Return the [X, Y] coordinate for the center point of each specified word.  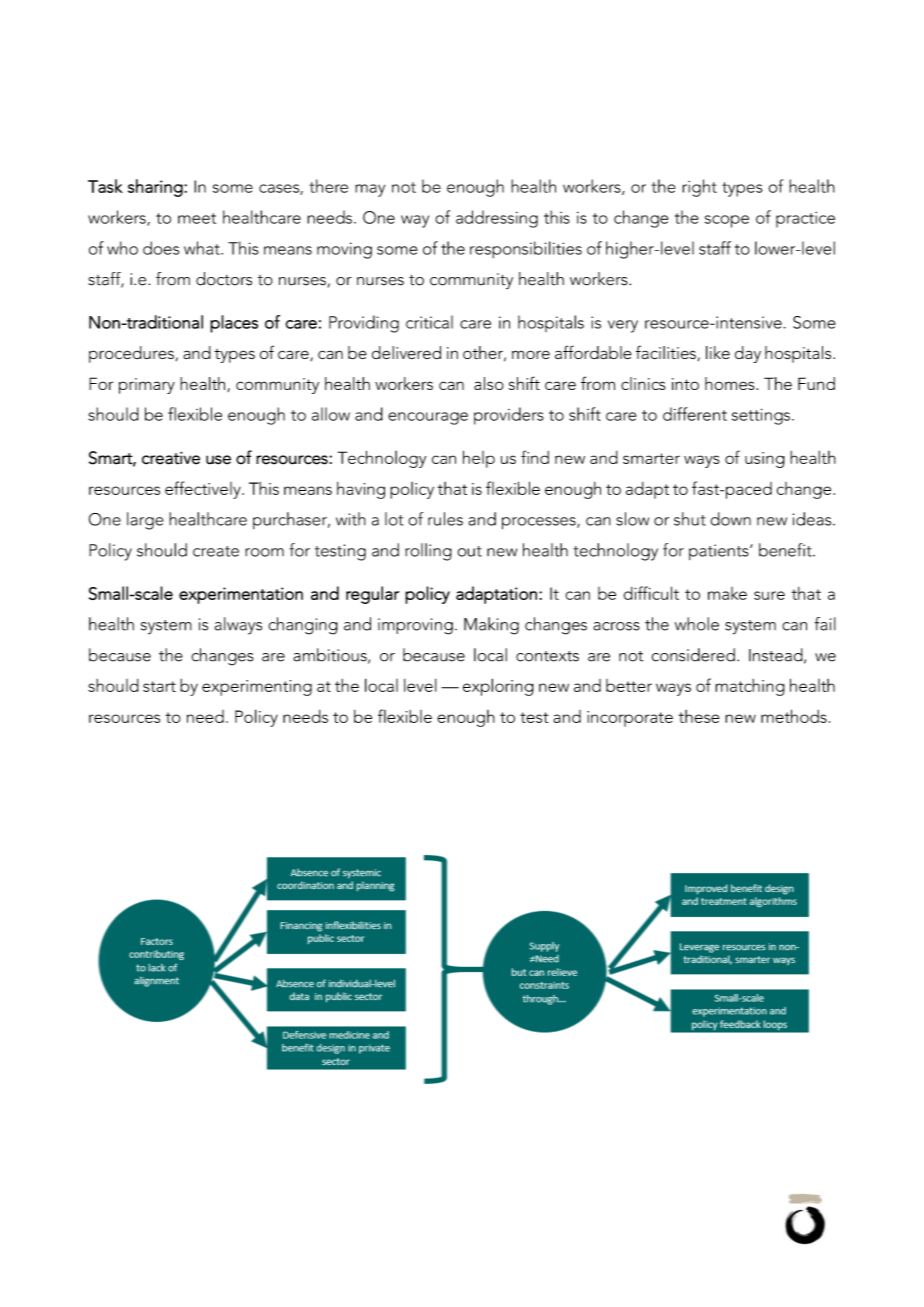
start [159, 686]
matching [750, 687]
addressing [497, 219]
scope [727, 221]
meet [197, 218]
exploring [498, 687]
